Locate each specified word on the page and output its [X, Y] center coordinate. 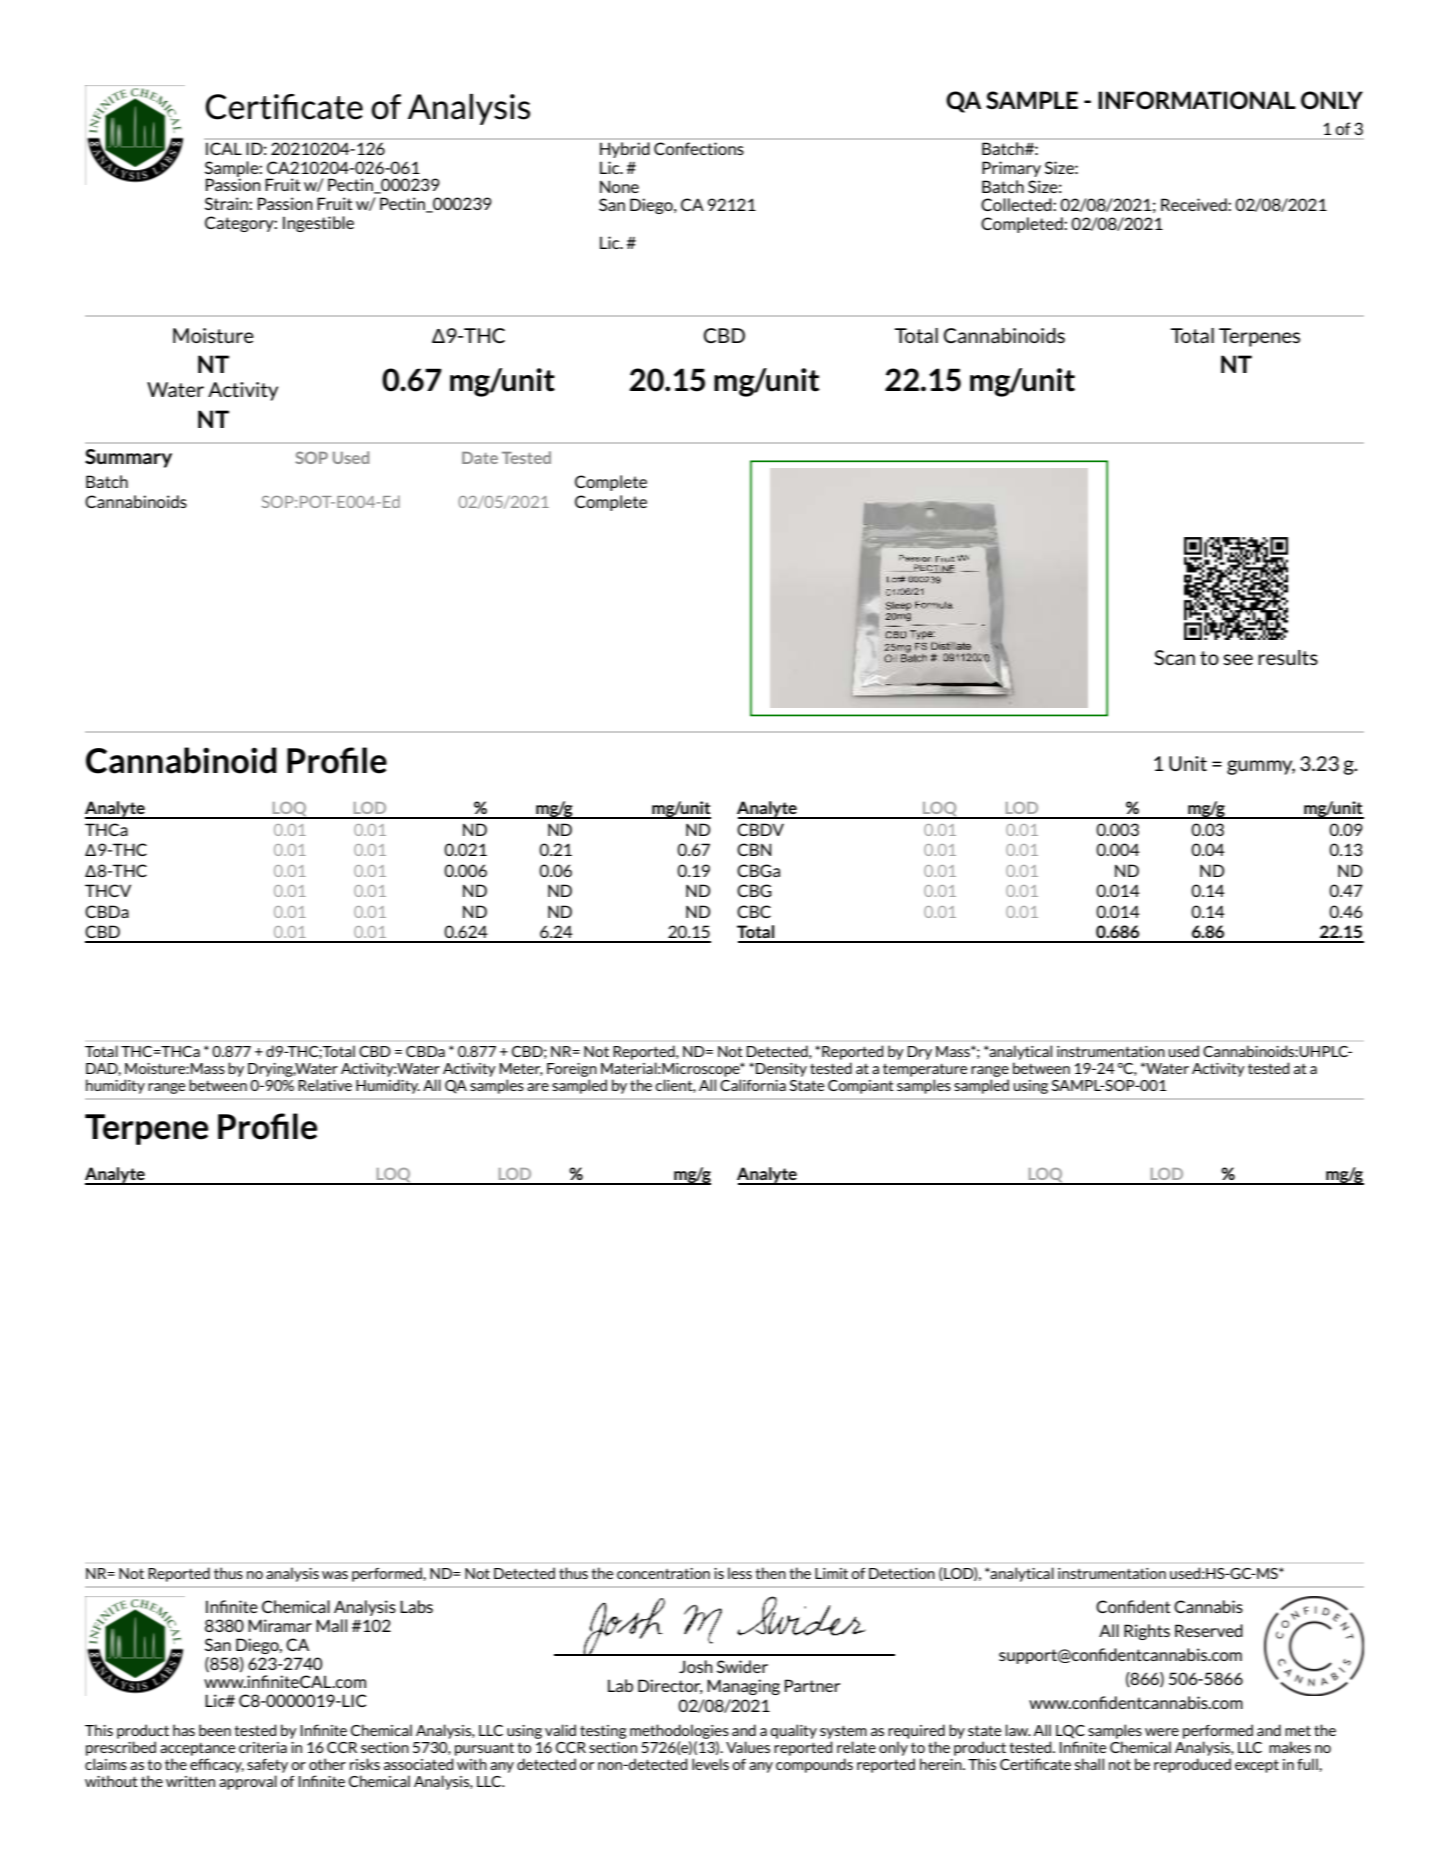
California [753, 1085]
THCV [108, 890]
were [1162, 1732]
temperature [925, 1071]
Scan [1174, 657]
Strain [227, 203]
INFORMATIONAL [1197, 100]
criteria [263, 1747]
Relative [325, 1085]
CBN [754, 849]
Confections [699, 148]
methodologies [679, 1731]
